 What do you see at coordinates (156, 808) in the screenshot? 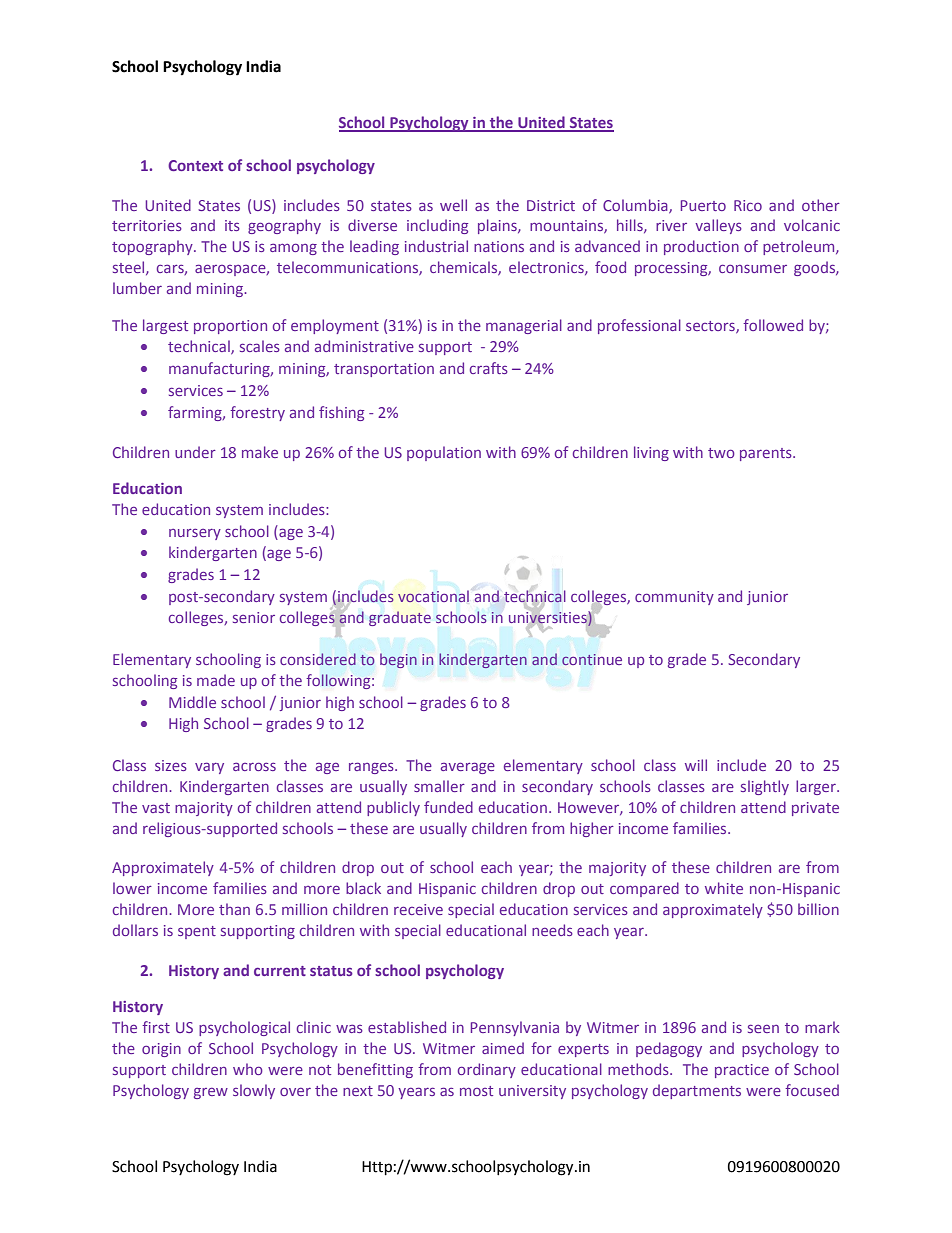
I see `vast` at bounding box center [156, 808].
